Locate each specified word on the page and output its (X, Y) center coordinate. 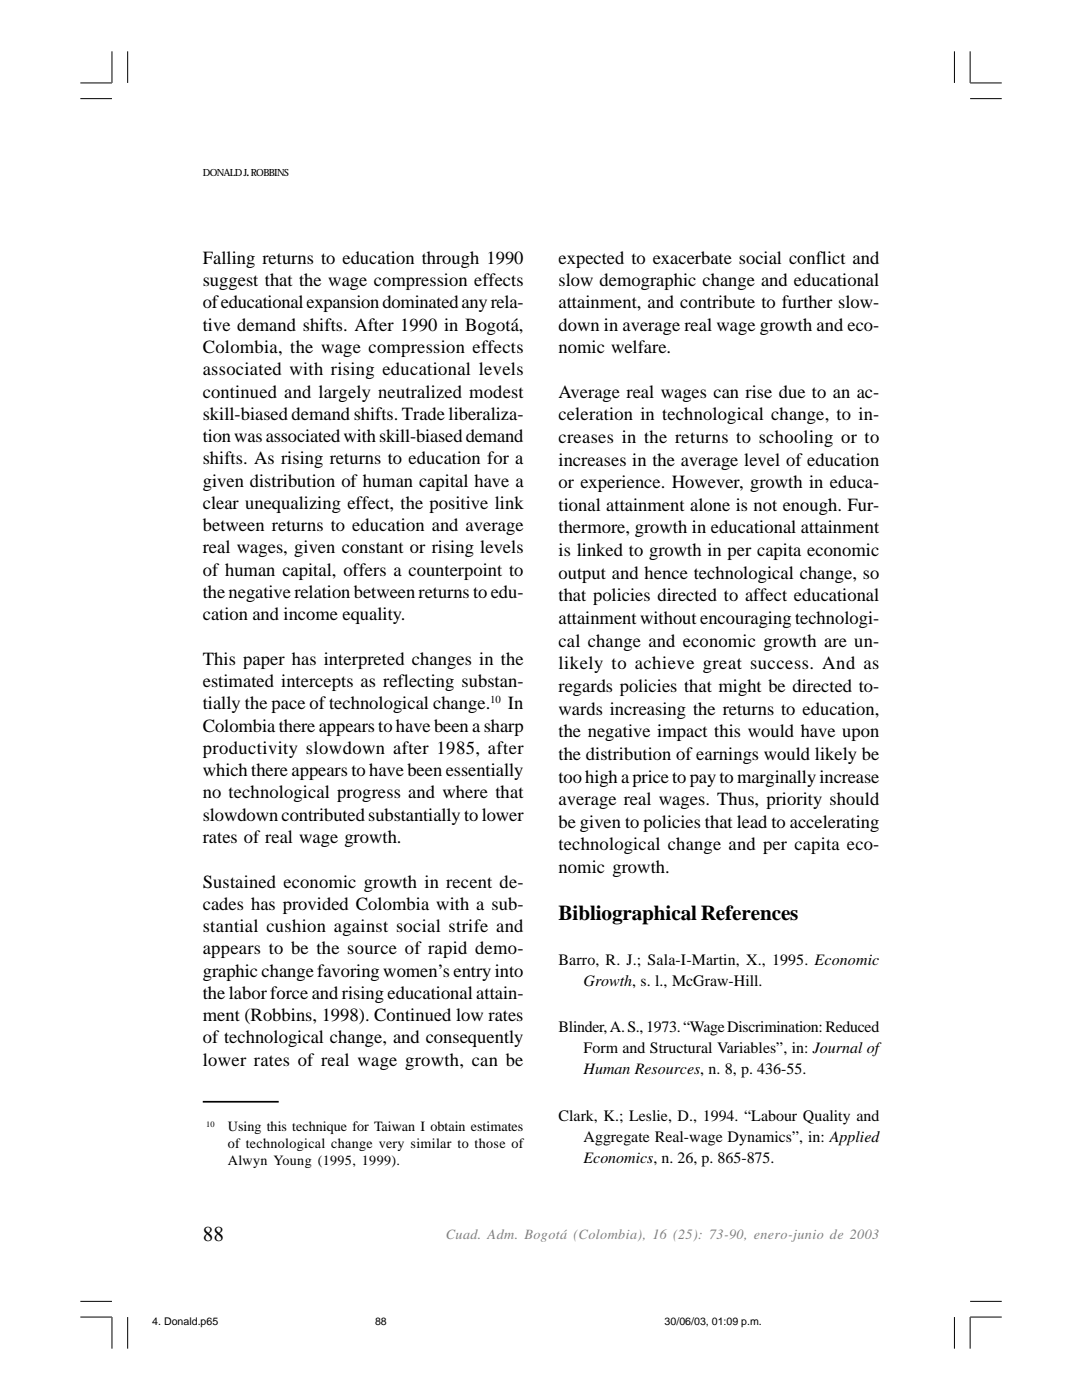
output (582, 575)
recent (469, 882)
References (749, 913)
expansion (342, 303)
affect (766, 594)
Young (293, 1161)
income (311, 613)
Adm (502, 1234)
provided (315, 905)
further (807, 301)
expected (591, 259)
